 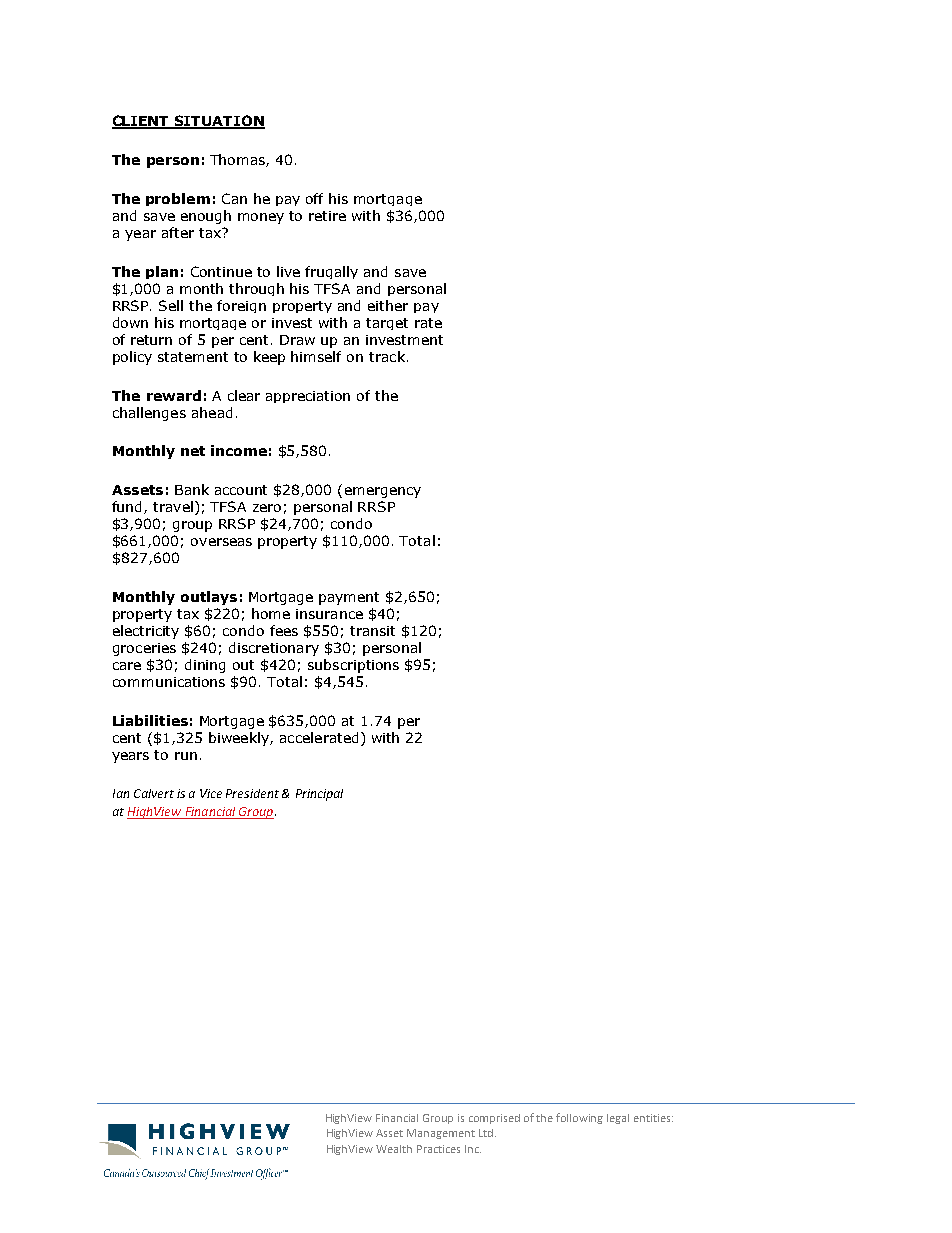 What do you see at coordinates (383, 492) in the screenshot?
I see `emergency` at bounding box center [383, 492].
